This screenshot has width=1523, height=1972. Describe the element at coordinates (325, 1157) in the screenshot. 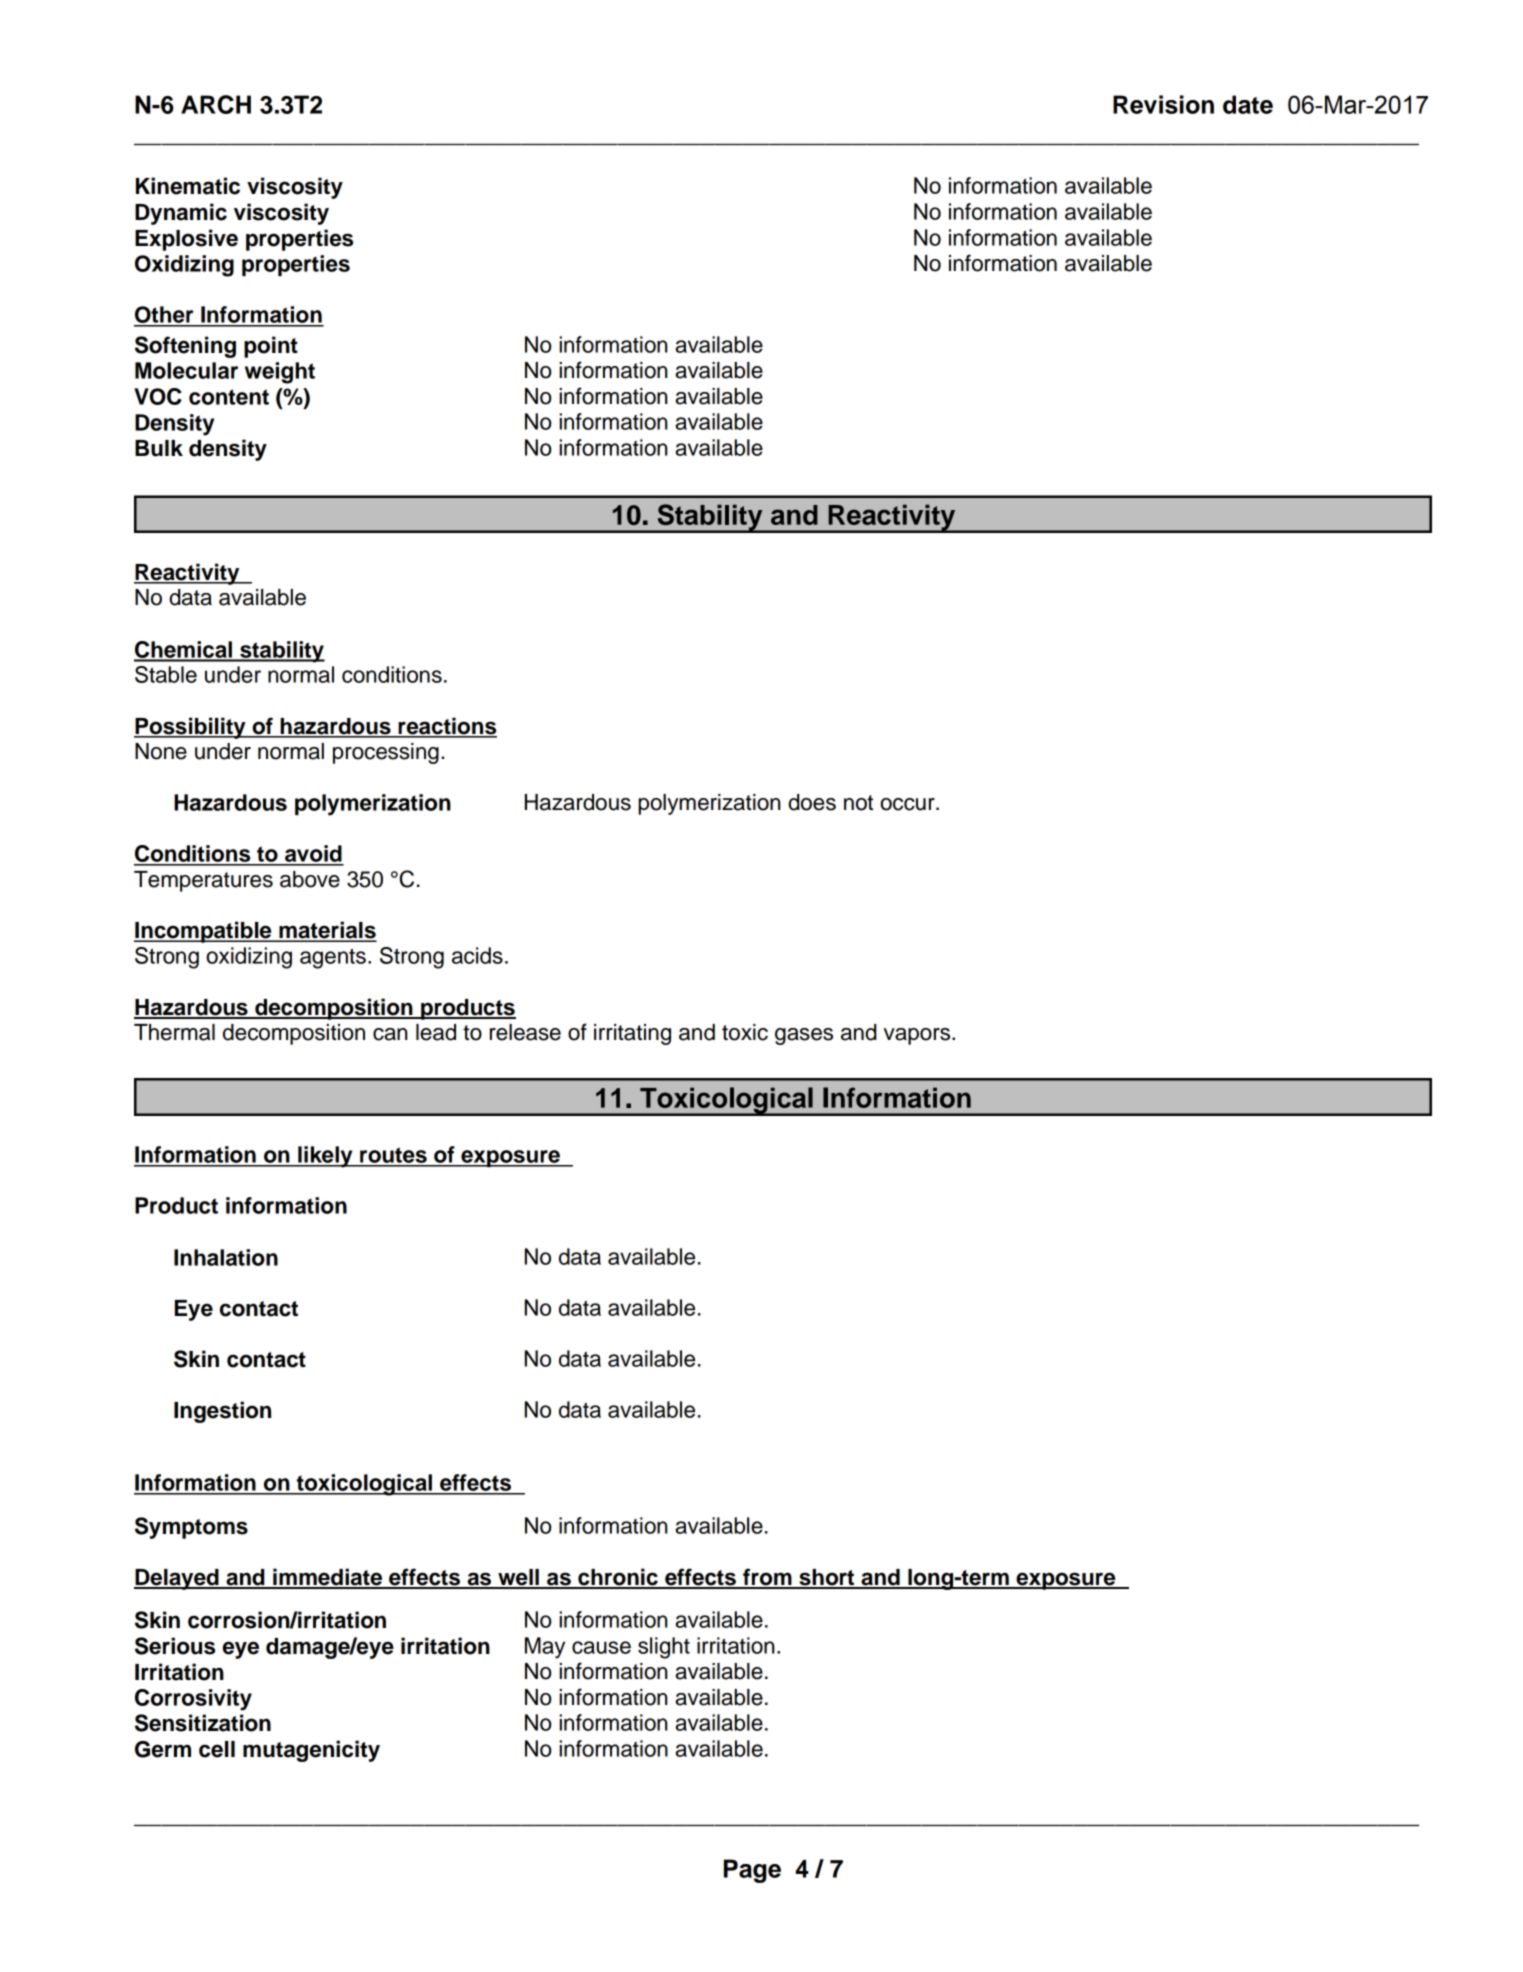

I see `likely` at that location.
